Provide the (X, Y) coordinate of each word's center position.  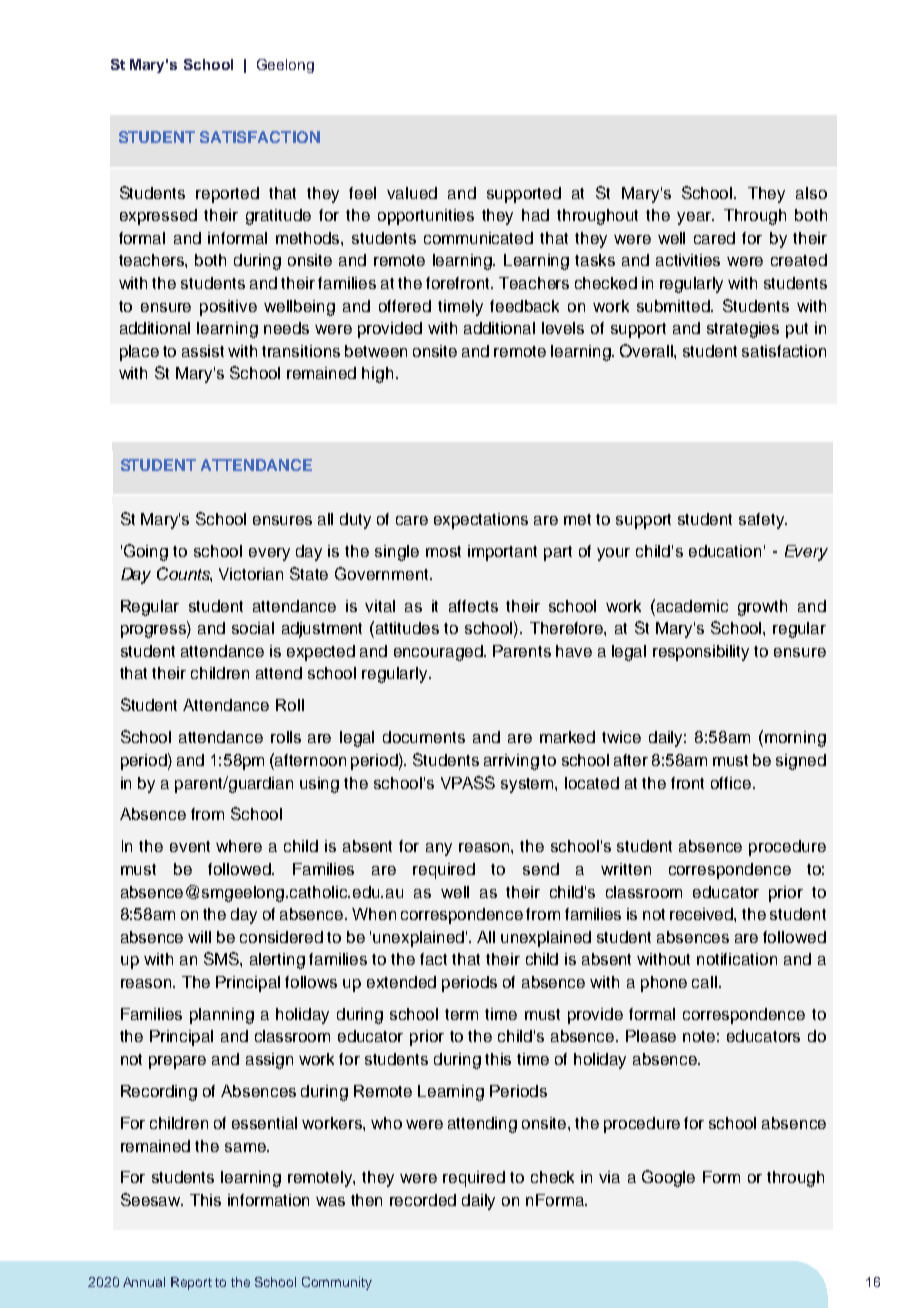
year (695, 218)
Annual (144, 1282)
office (732, 783)
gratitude (278, 217)
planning (222, 1016)
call (704, 982)
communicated (478, 238)
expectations (481, 521)
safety (762, 521)
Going (146, 552)
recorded (423, 1200)
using (319, 785)
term (461, 1014)
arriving (511, 762)
